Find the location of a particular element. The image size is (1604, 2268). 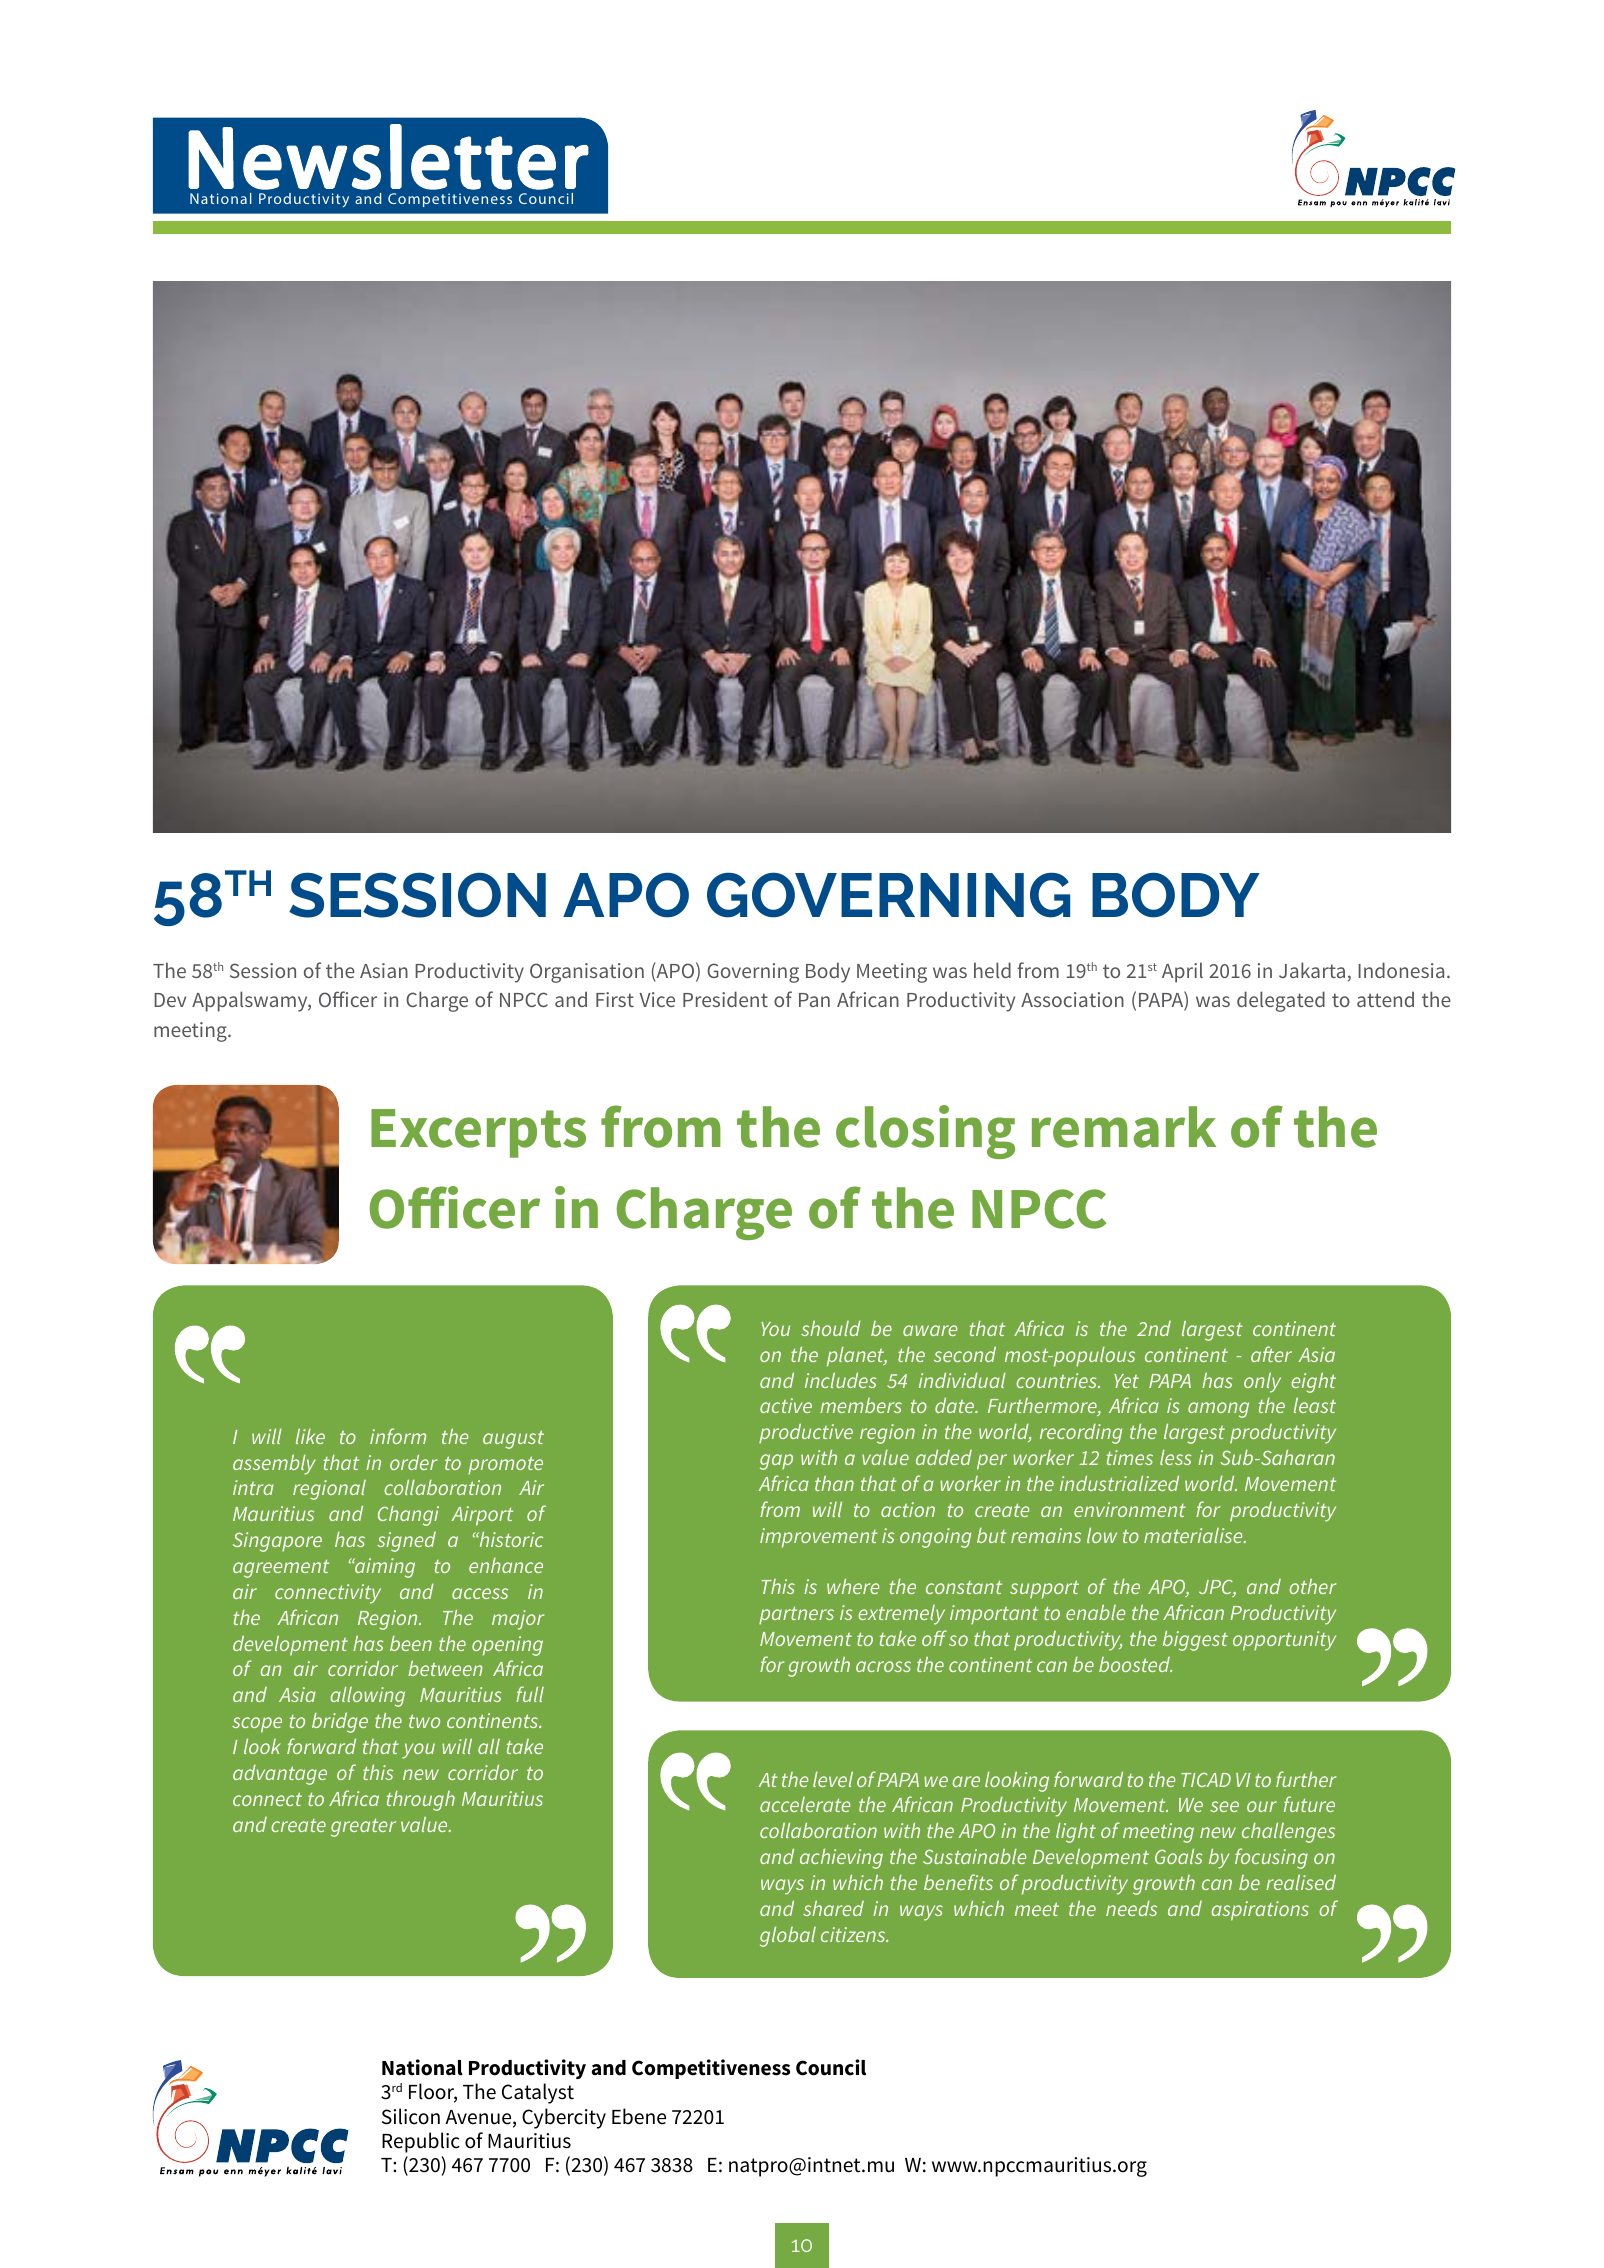

other is located at coordinates (1313, 1586).
